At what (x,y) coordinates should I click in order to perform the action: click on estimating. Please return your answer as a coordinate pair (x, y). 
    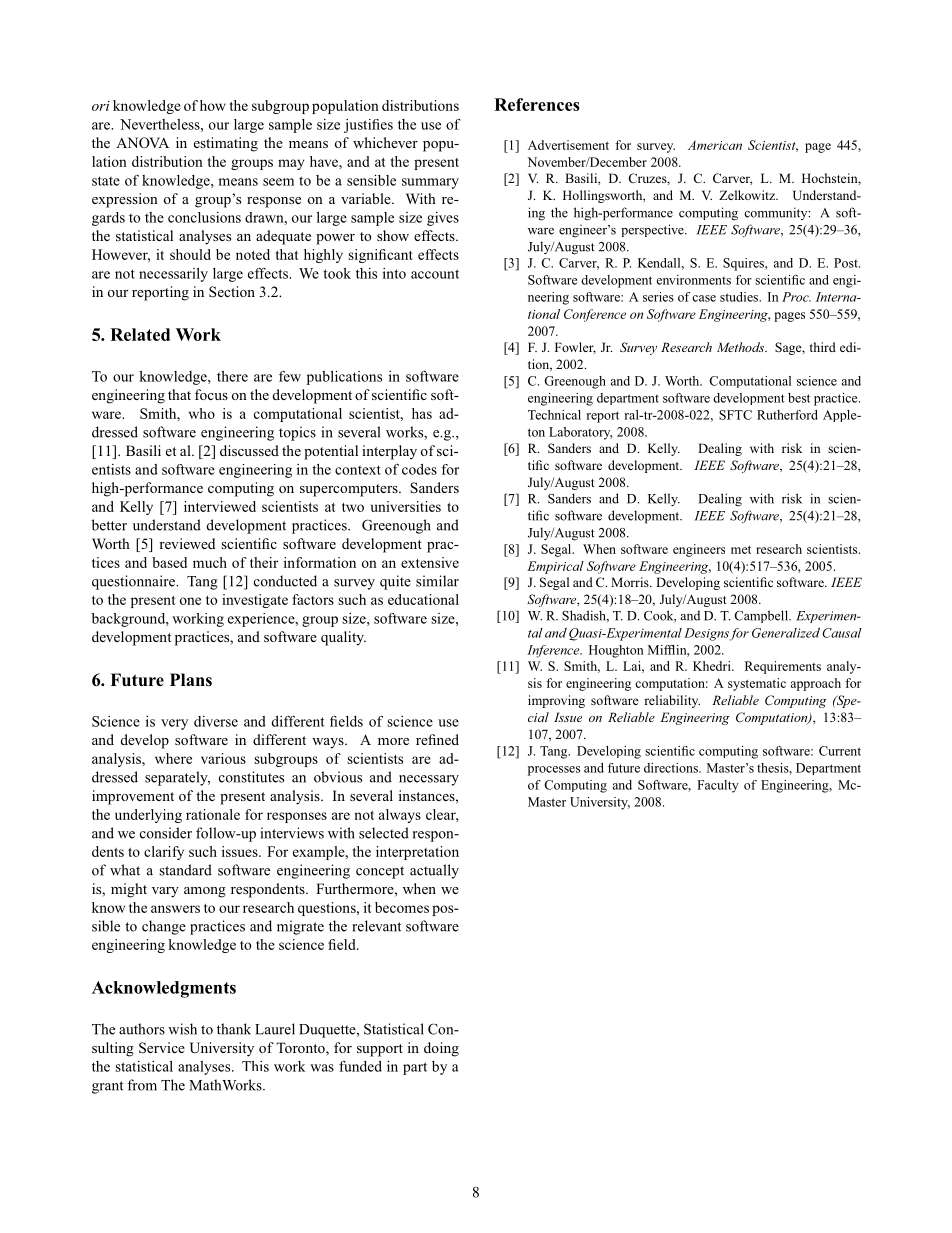
    Looking at the image, I should click on (226, 144).
